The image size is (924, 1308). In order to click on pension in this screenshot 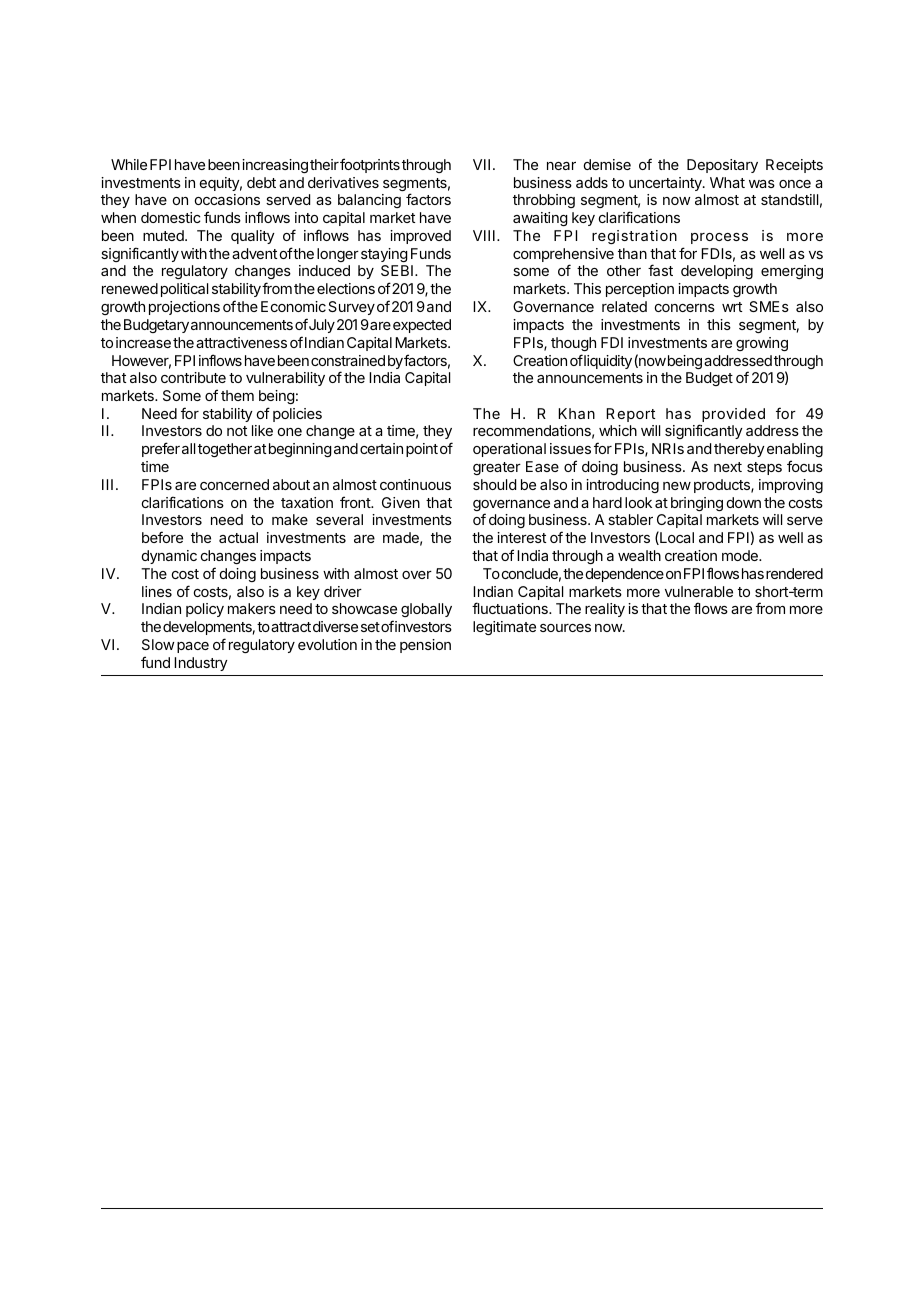, I will do `click(425, 646)`.
